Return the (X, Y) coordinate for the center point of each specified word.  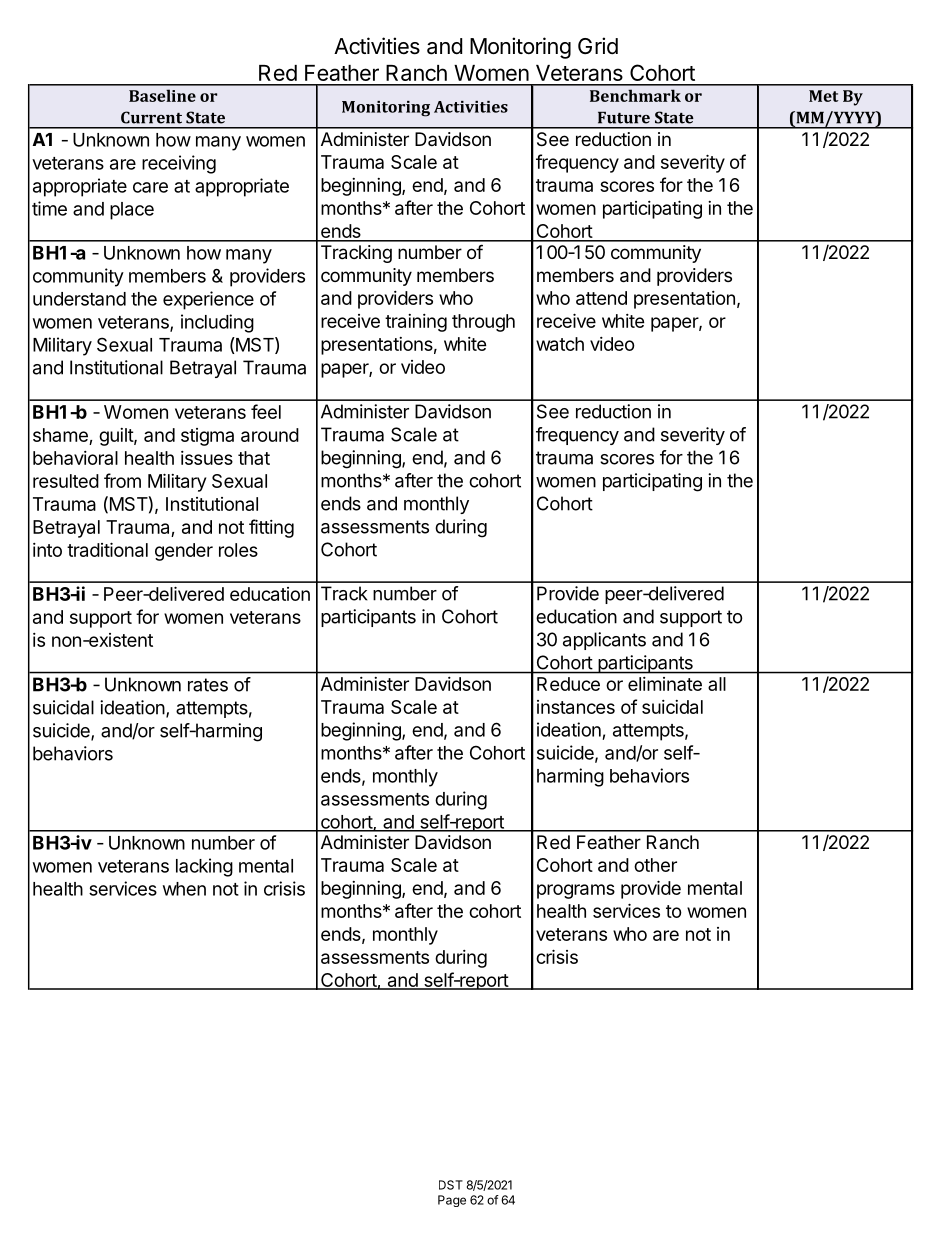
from (122, 480)
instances (576, 707)
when (184, 889)
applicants (604, 641)
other (655, 865)
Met (824, 96)
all (717, 684)
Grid (598, 45)
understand (79, 299)
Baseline (162, 95)
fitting (271, 528)
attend (601, 298)
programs (576, 891)
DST (451, 1185)
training (416, 323)
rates (208, 685)
